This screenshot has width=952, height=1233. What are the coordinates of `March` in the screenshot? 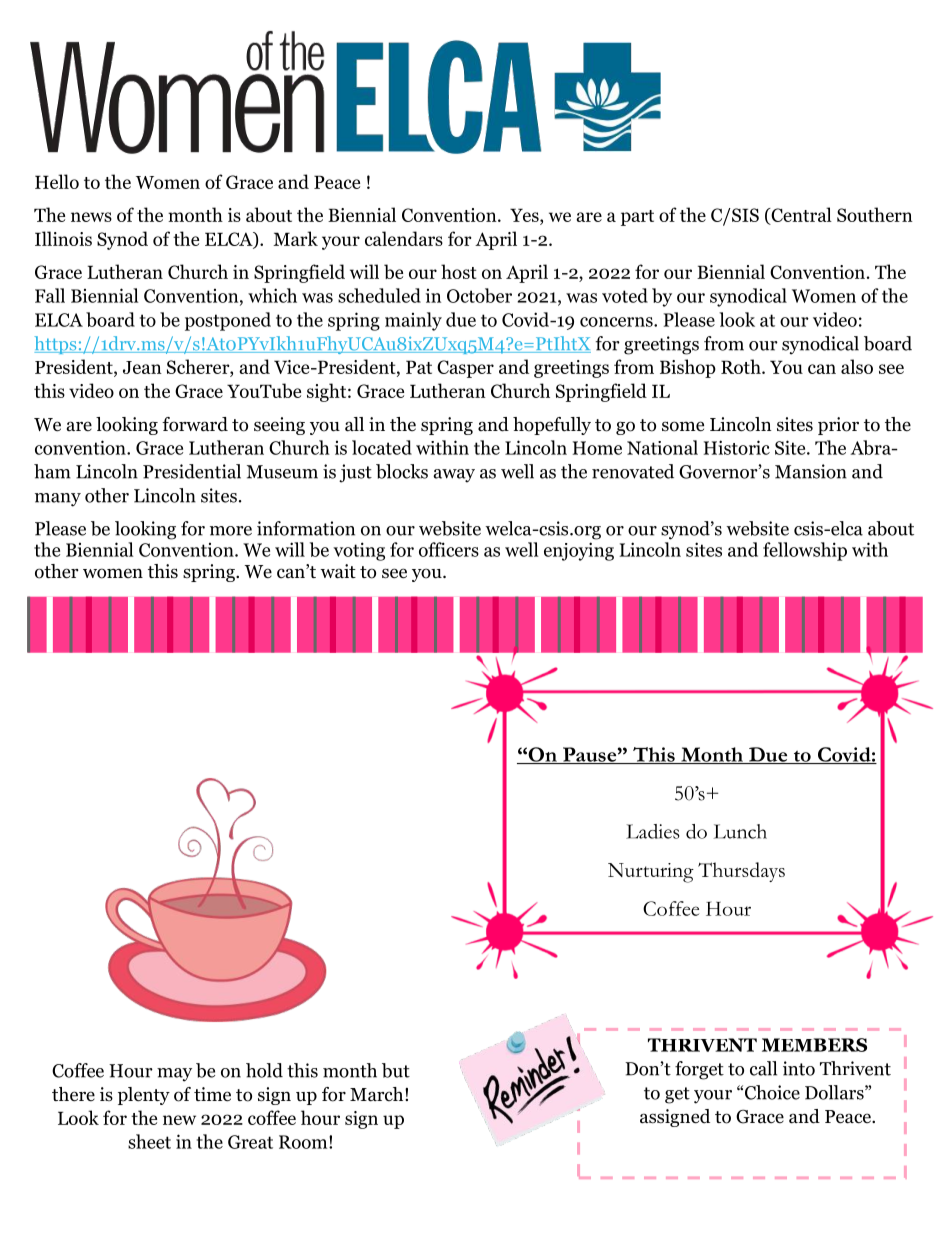 It's located at (378, 1094).
